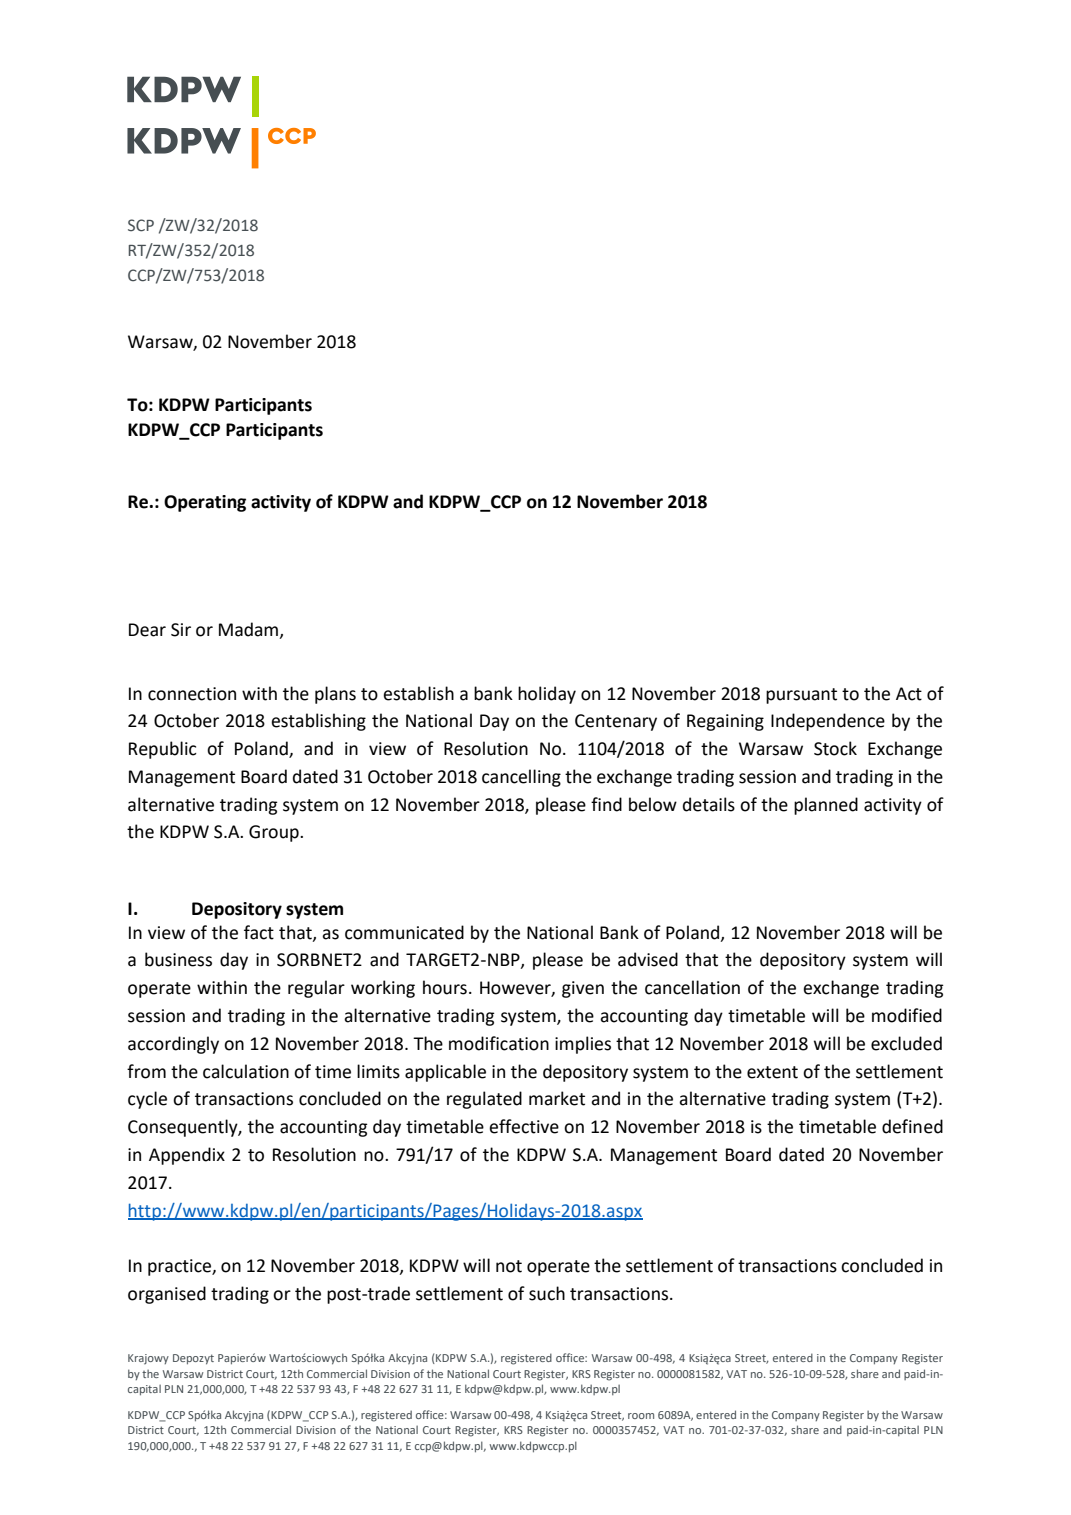 This image has width=1071, height=1515. What do you see at coordinates (801, 696) in the image?
I see `pursuant` at bounding box center [801, 696].
